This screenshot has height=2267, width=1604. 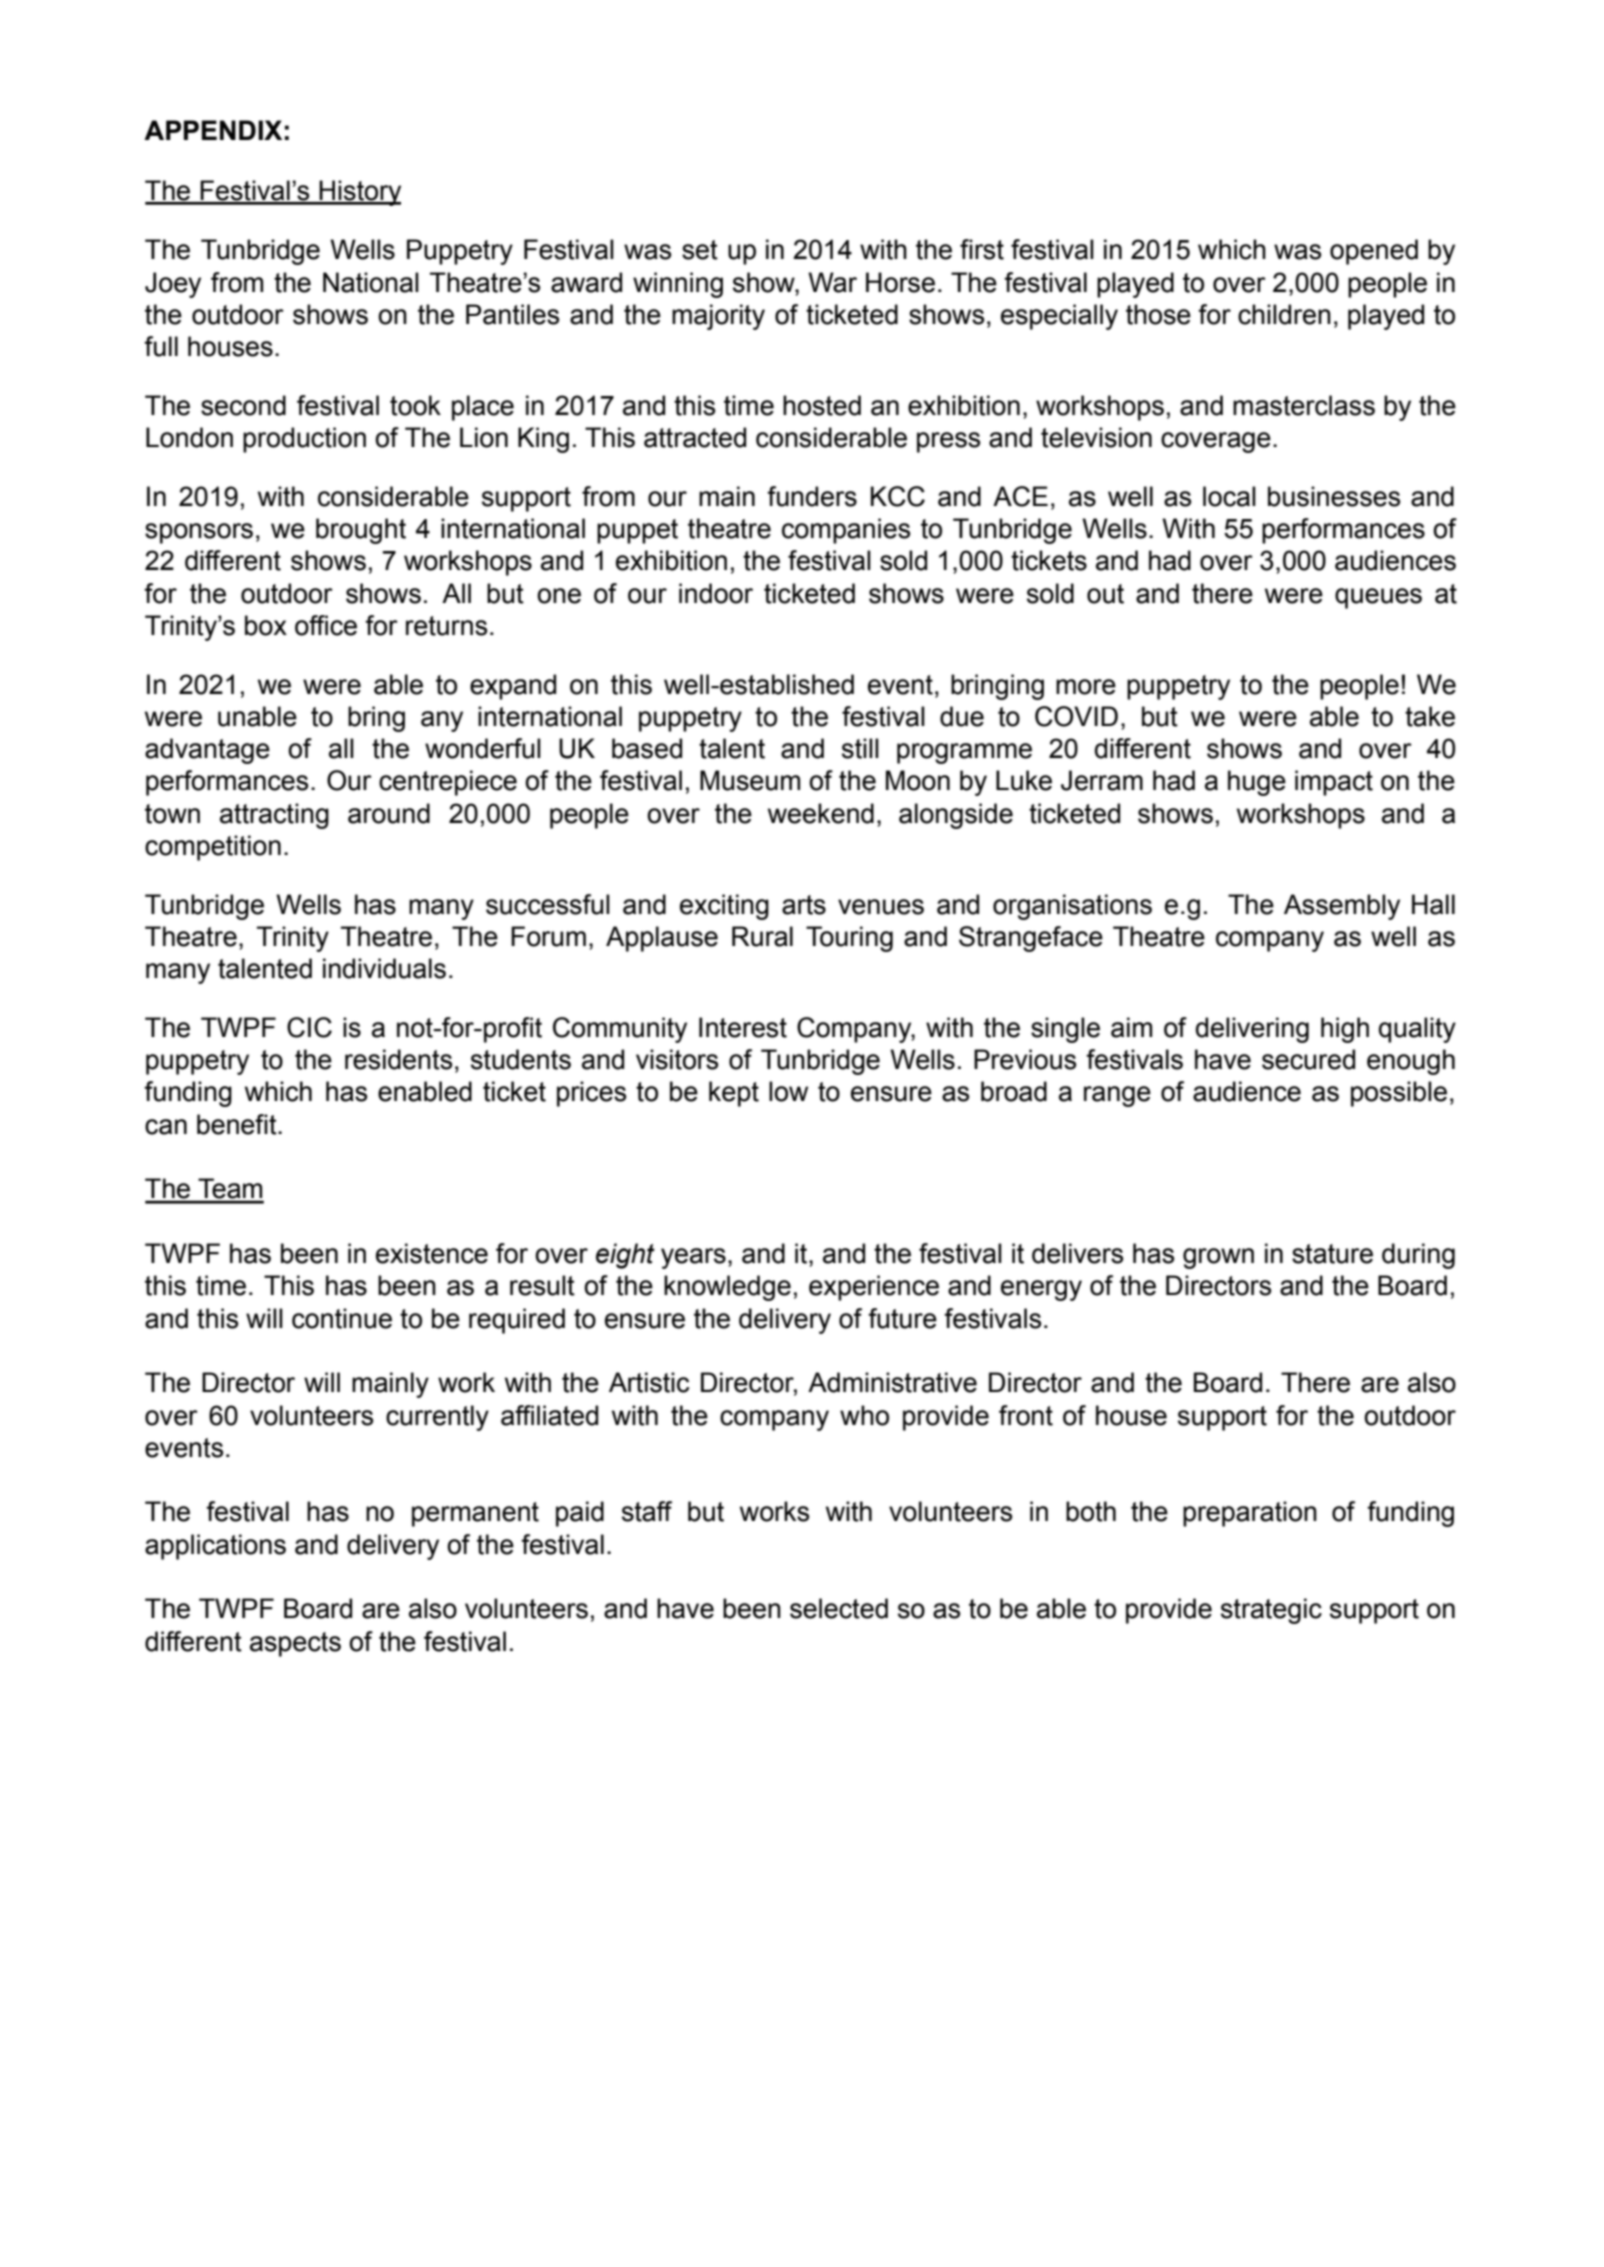 What do you see at coordinates (361, 531) in the screenshot?
I see `brought` at bounding box center [361, 531].
